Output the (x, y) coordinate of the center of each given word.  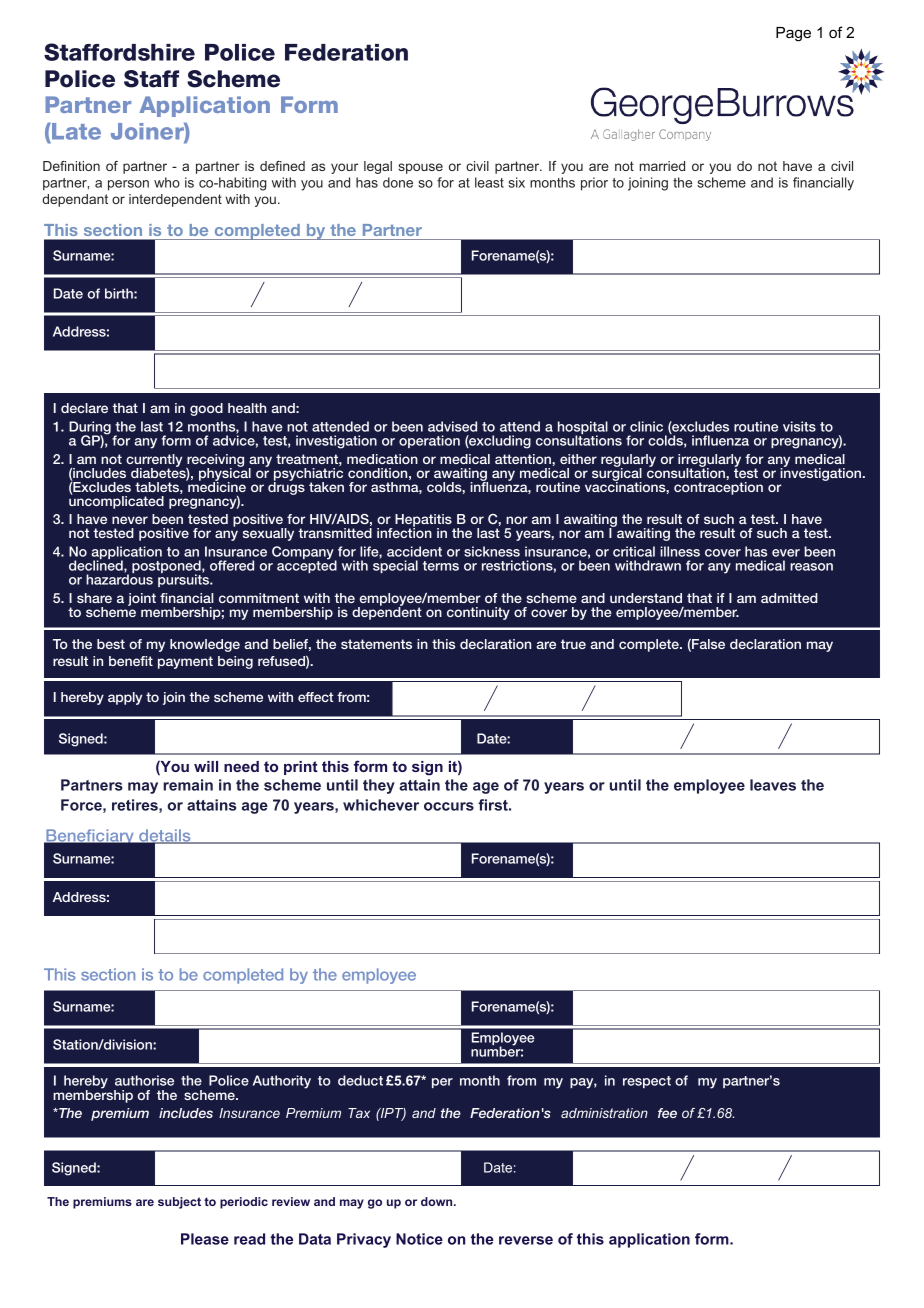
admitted (789, 598)
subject (179, 1203)
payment (185, 662)
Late (75, 133)
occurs (449, 806)
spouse (420, 168)
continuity (478, 613)
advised (452, 426)
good (206, 409)
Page (793, 34)
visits (799, 426)
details (165, 836)
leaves (773, 785)
